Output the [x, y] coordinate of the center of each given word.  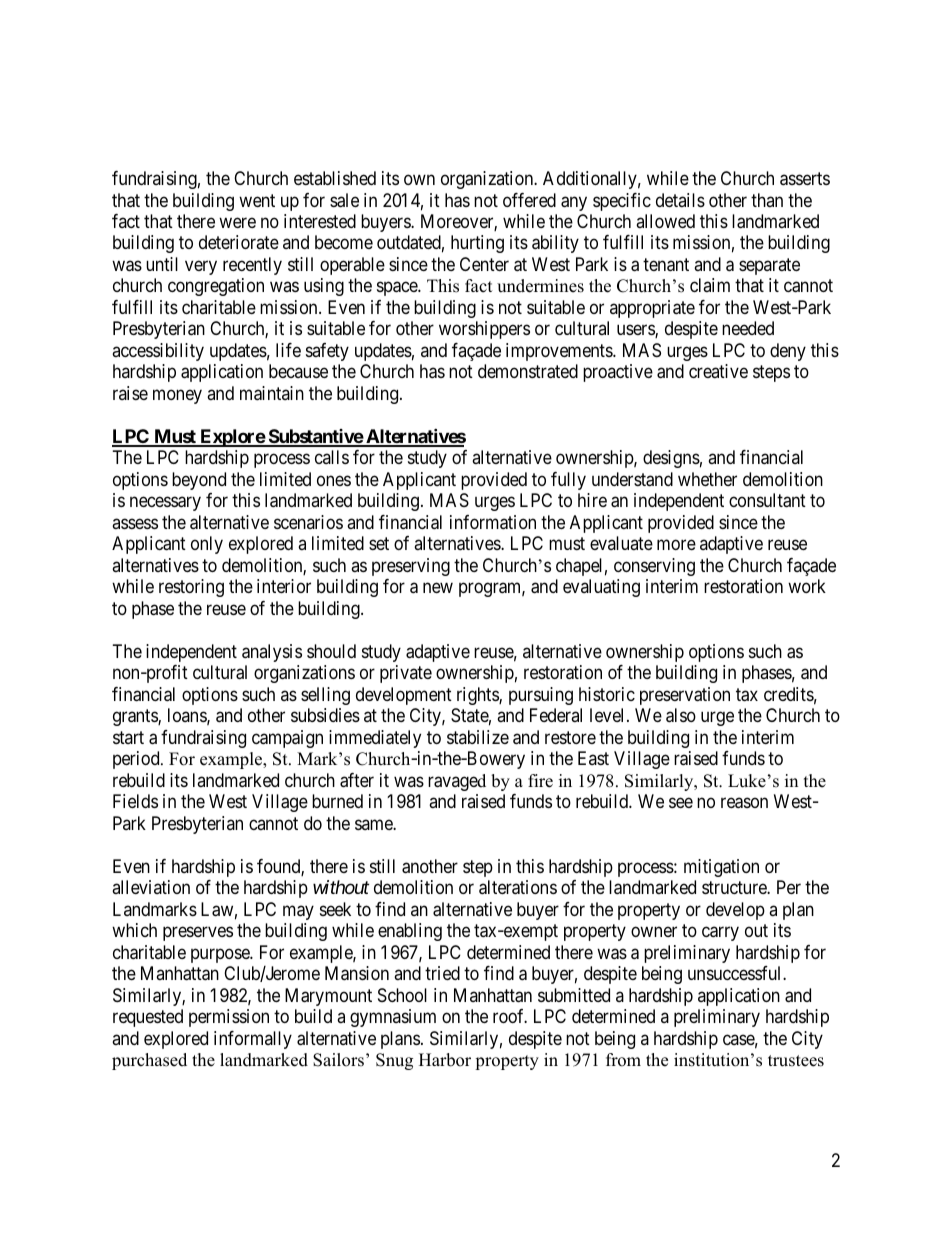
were [237, 222]
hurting [477, 244]
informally [253, 1040]
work [807, 586]
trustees [796, 1061]
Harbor [445, 1060]
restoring [191, 588]
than [767, 200]
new [438, 588]
